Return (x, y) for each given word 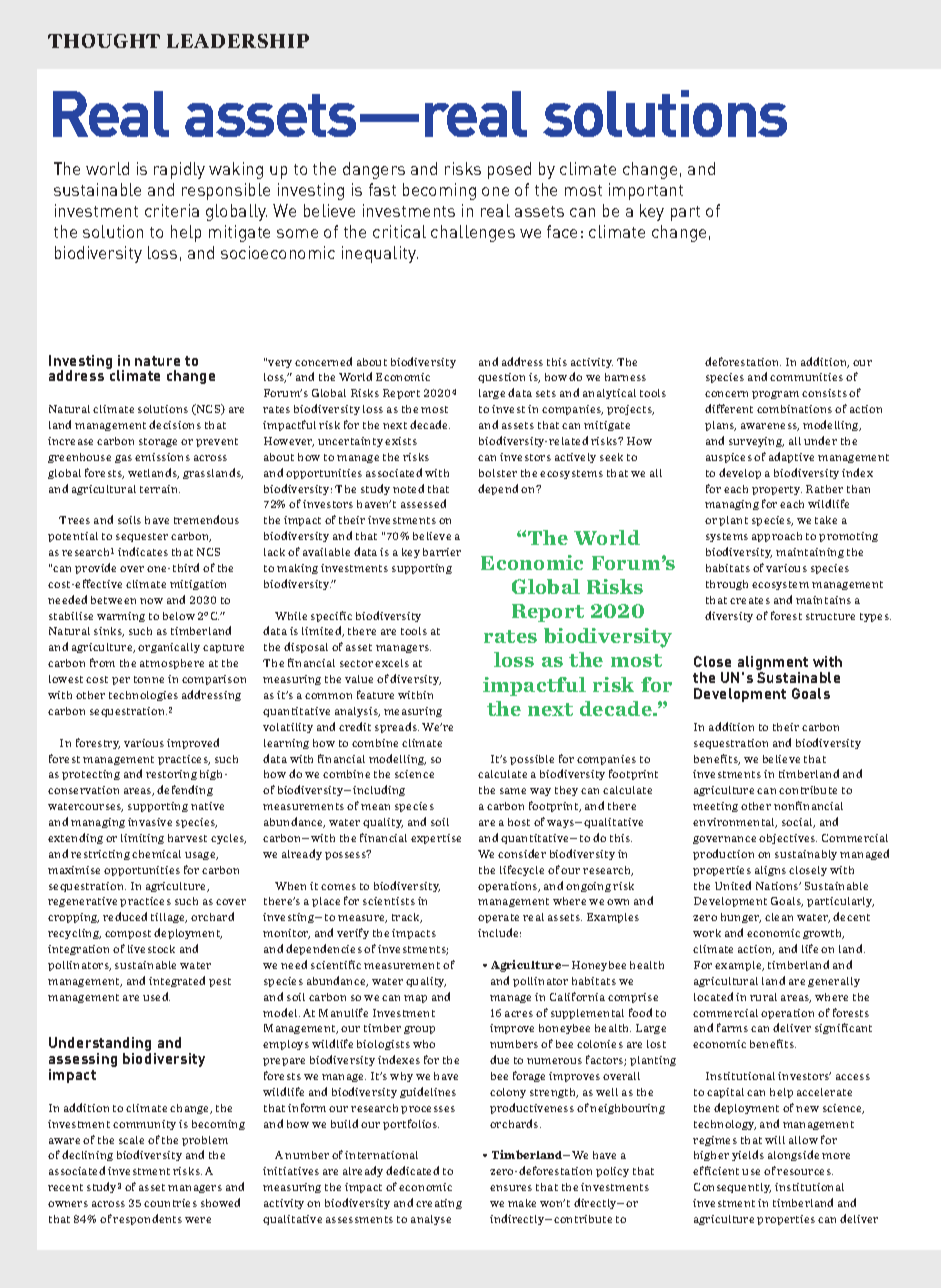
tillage (169, 918)
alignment (772, 664)
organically (169, 648)
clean (779, 917)
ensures (511, 1188)
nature (157, 361)
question (501, 378)
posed (509, 170)
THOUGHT (104, 41)
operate (498, 918)
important (646, 191)
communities (806, 377)
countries (170, 1203)
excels (392, 663)
